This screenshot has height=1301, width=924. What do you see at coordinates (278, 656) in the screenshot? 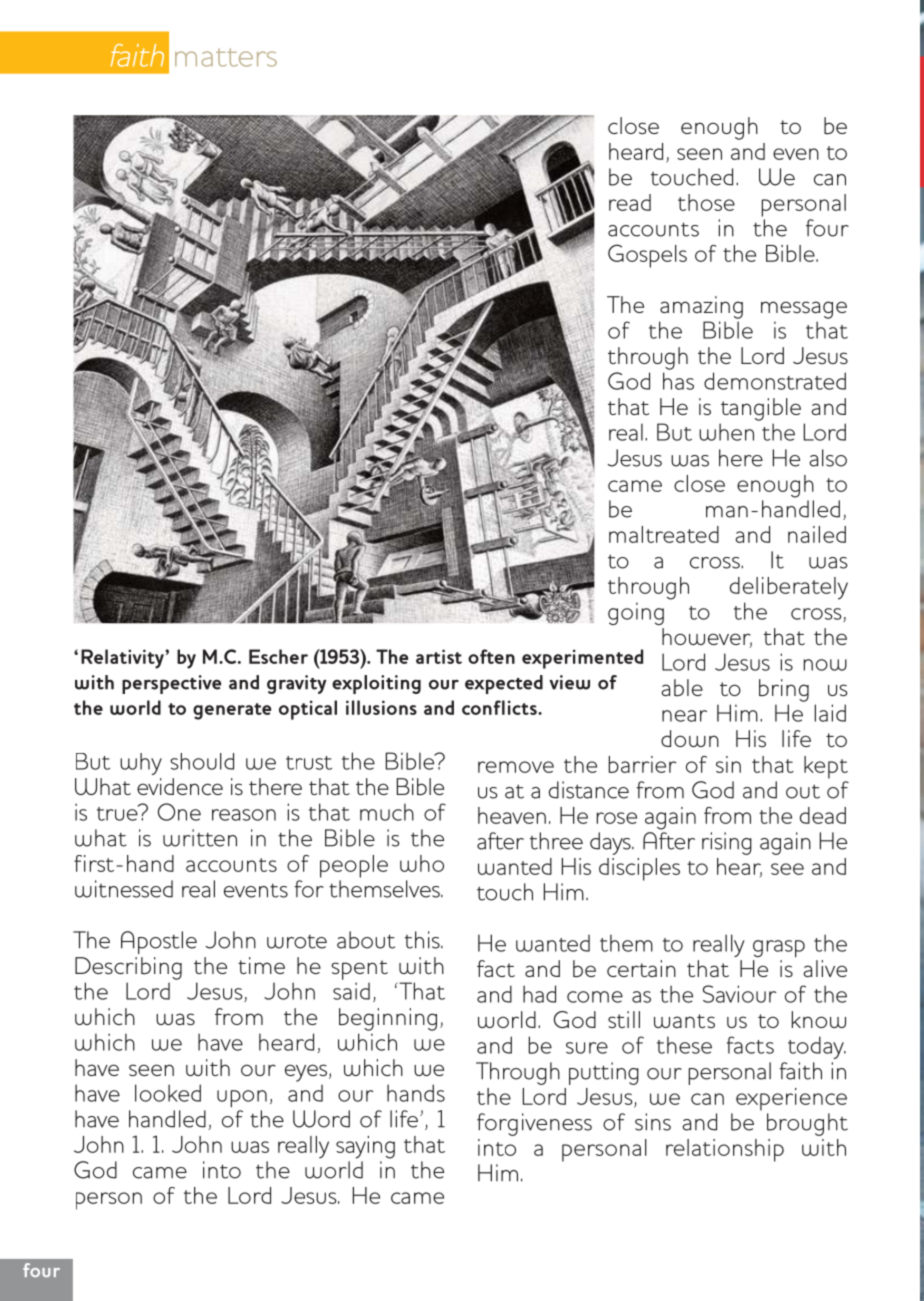
I see `Escher` at bounding box center [278, 656].
